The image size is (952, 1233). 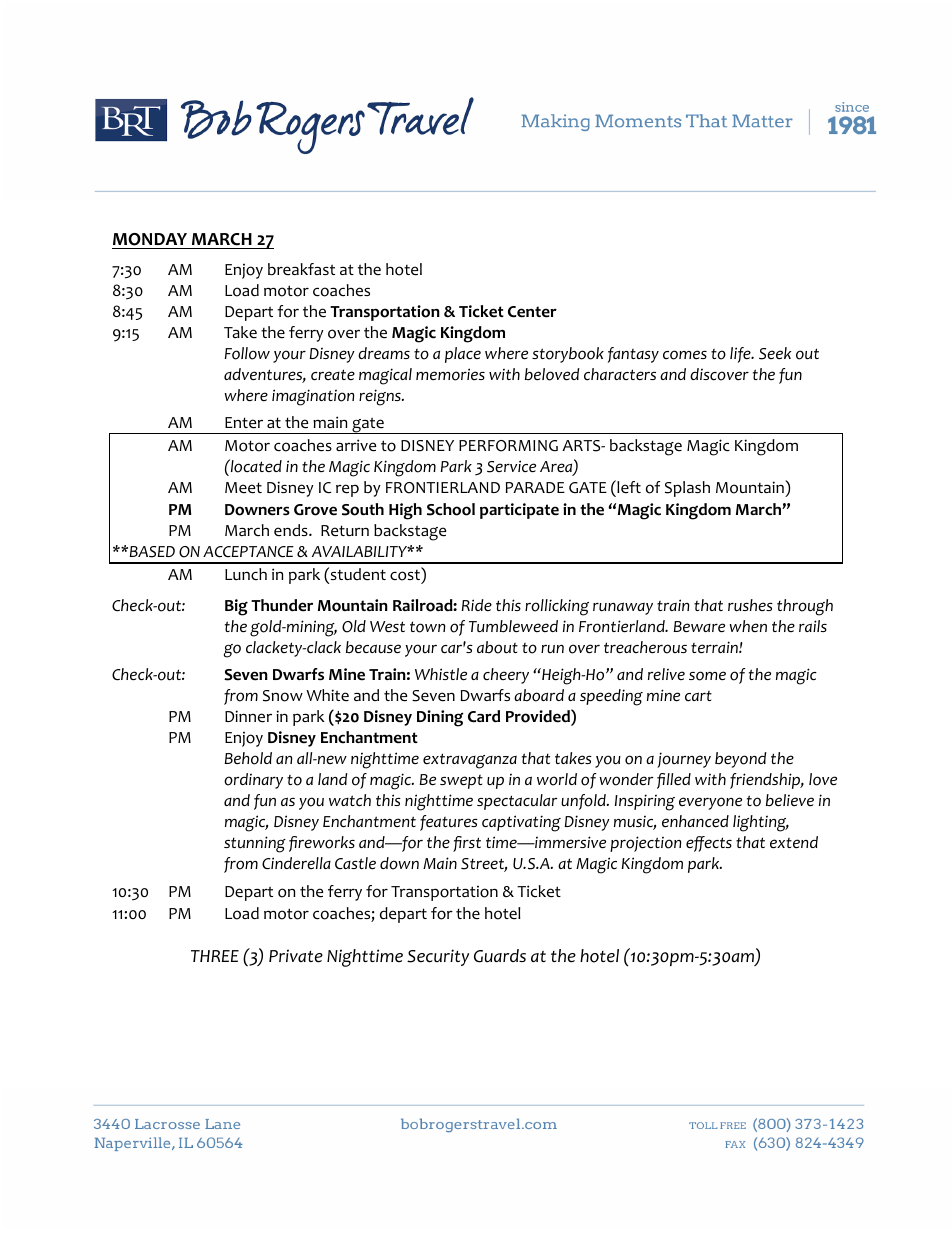 I want to click on place, so click(x=463, y=355).
